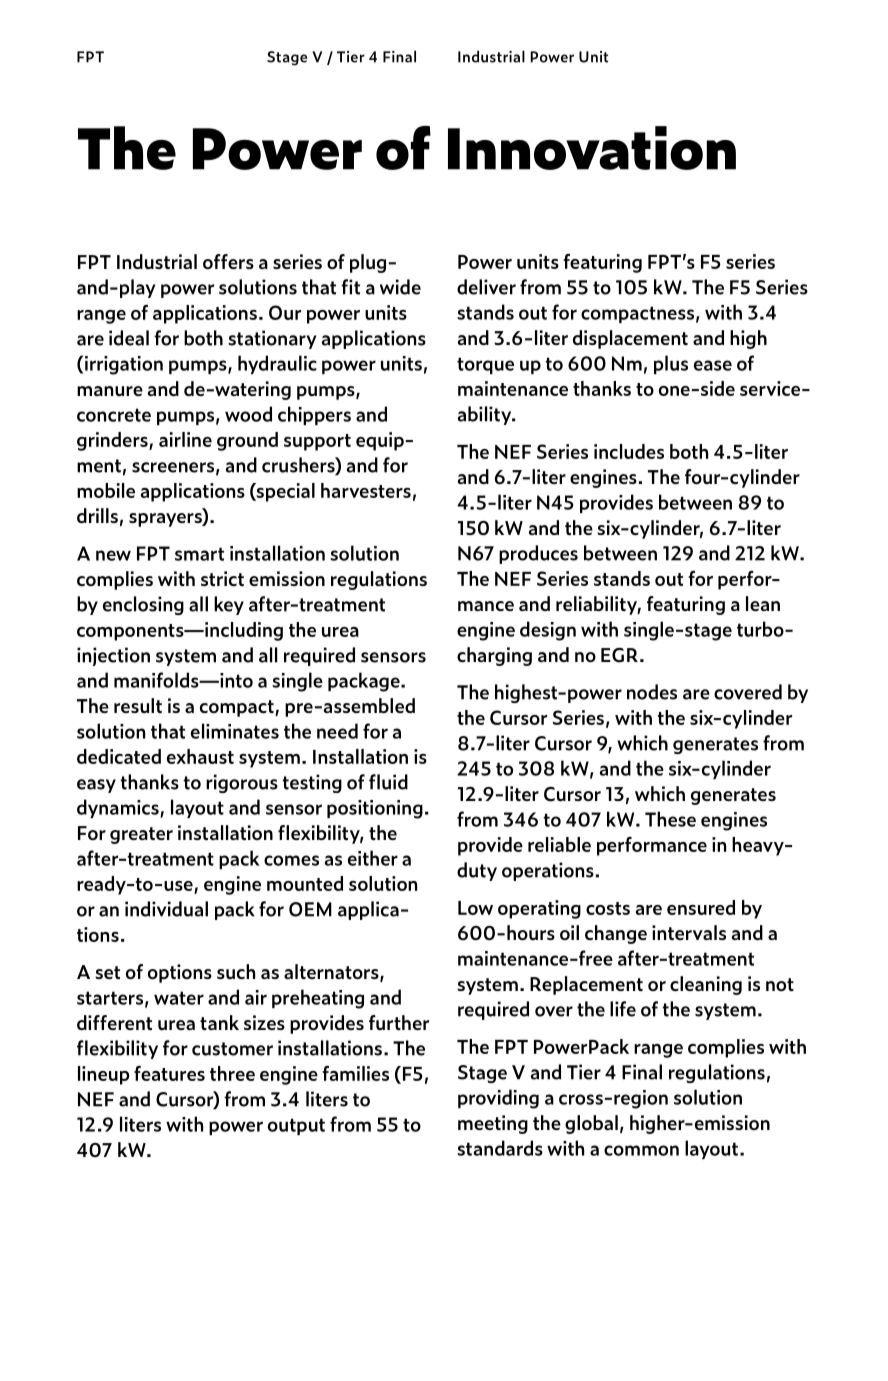 This screenshot has width=888, height=1381. Describe the element at coordinates (713, 365) in the screenshot. I see `ease` at that location.
